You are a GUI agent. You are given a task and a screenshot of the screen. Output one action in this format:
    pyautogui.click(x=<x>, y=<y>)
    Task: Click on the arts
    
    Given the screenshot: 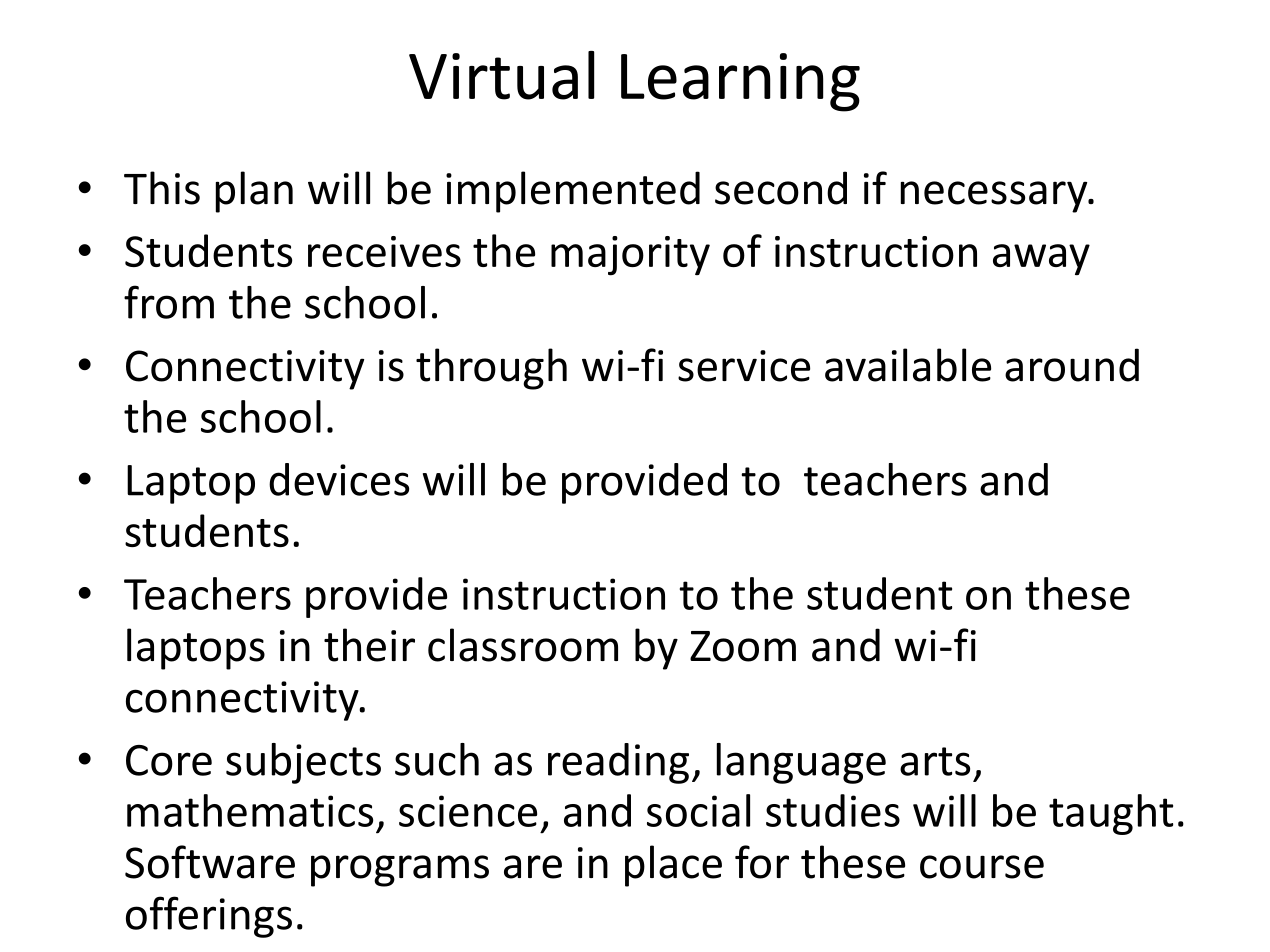 What is the action you would take?
    pyautogui.click(x=935, y=761)
